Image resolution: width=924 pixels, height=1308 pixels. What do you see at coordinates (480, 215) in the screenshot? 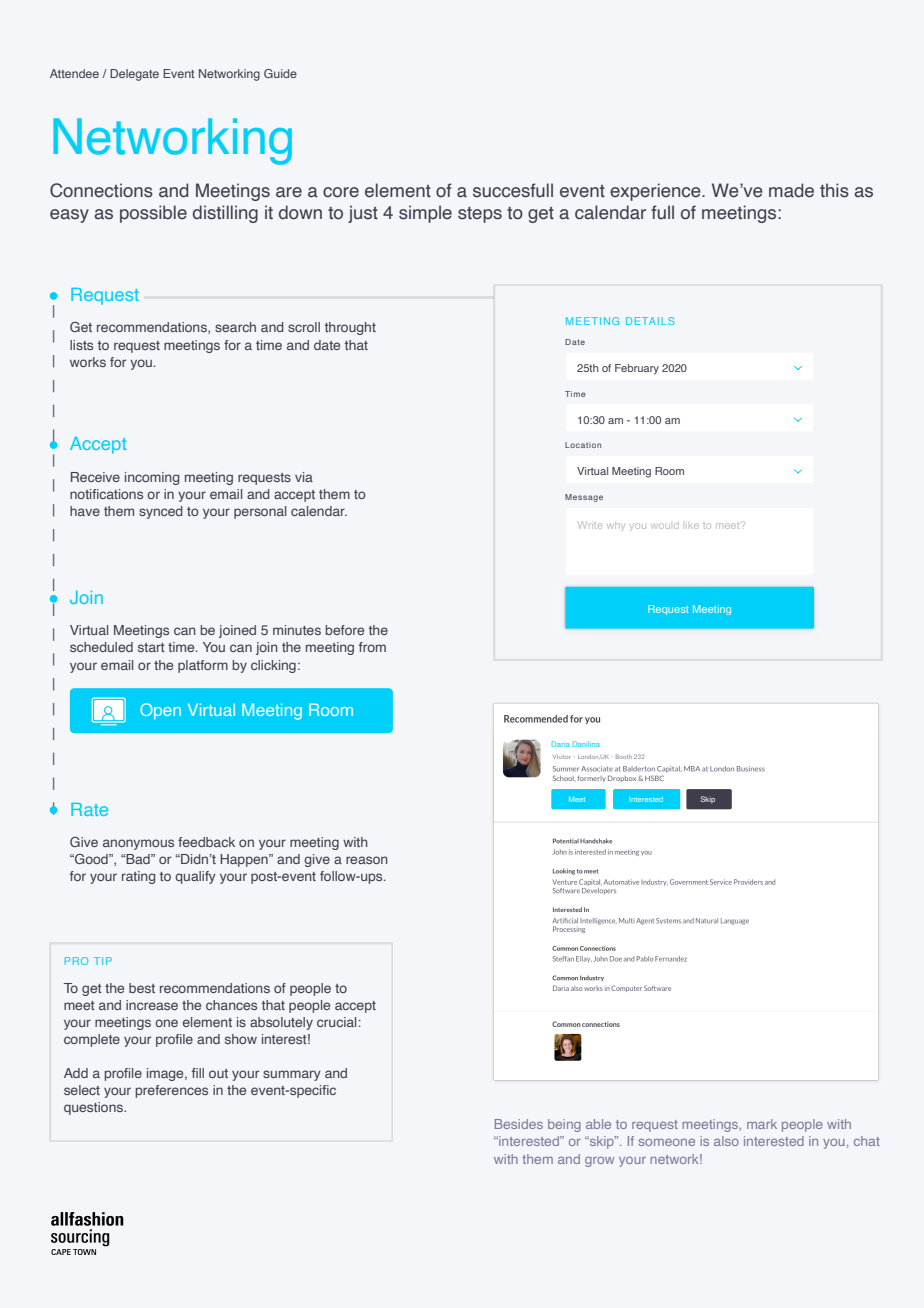
I see `steps` at bounding box center [480, 215].
